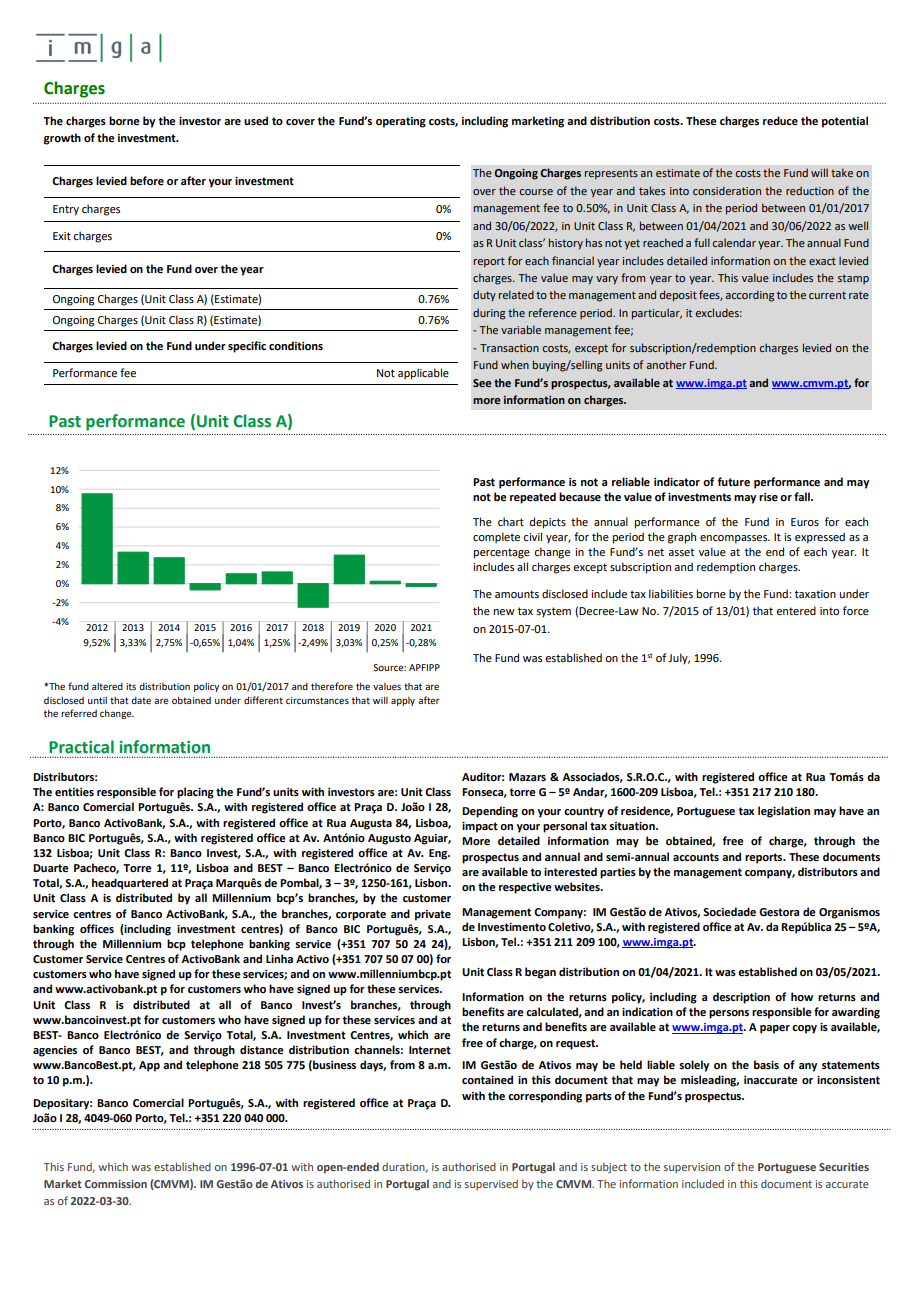 This screenshot has width=924, height=1308. I want to click on operating, so click(401, 122).
